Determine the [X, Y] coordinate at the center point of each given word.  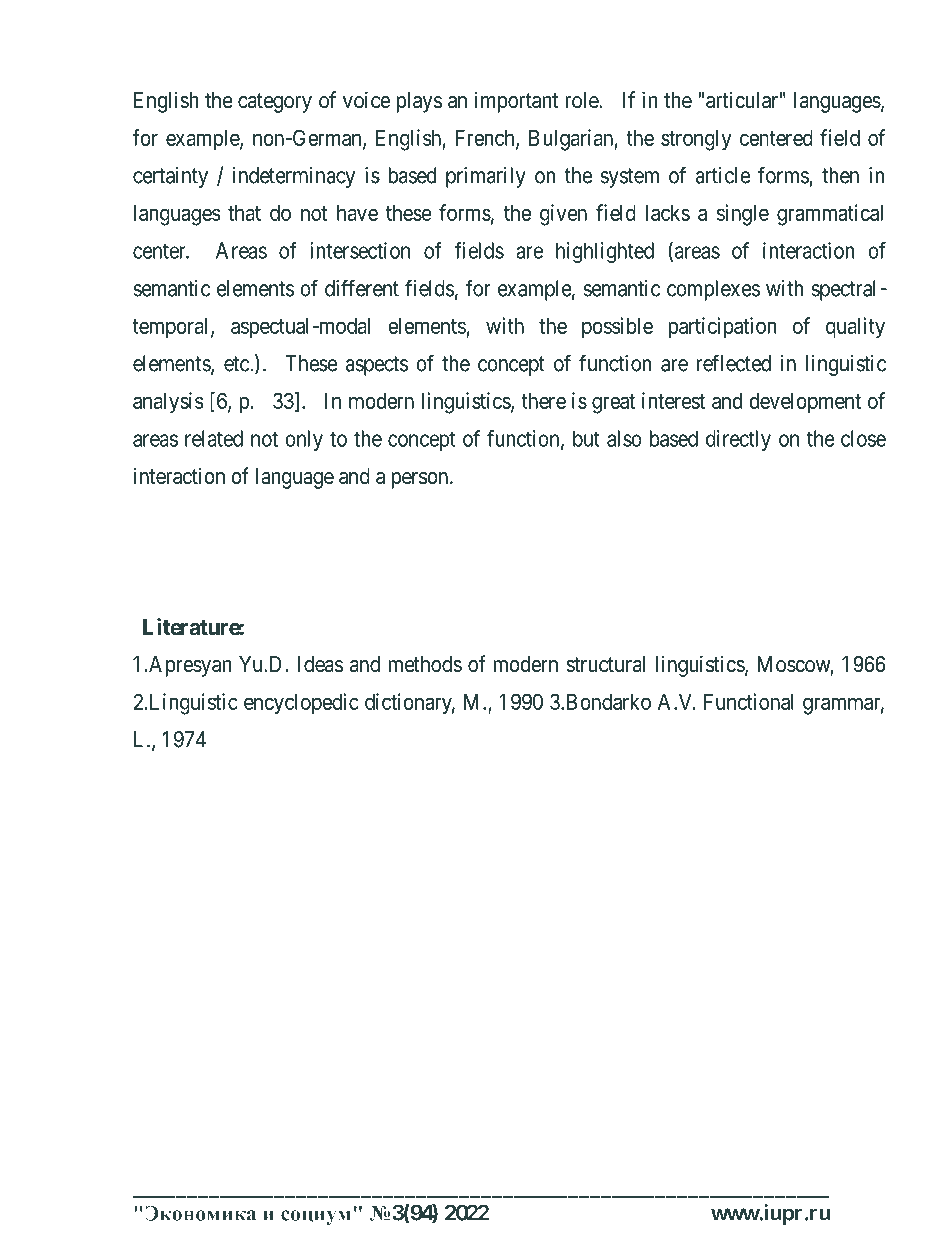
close [863, 438]
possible [617, 328]
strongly [696, 140]
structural [605, 664]
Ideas [320, 664]
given [563, 215]
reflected [733, 363]
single [743, 215]
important [516, 102]
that [244, 213]
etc [237, 364]
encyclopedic [301, 704]
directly [738, 440]
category [275, 103]
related [214, 438]
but [586, 438]
